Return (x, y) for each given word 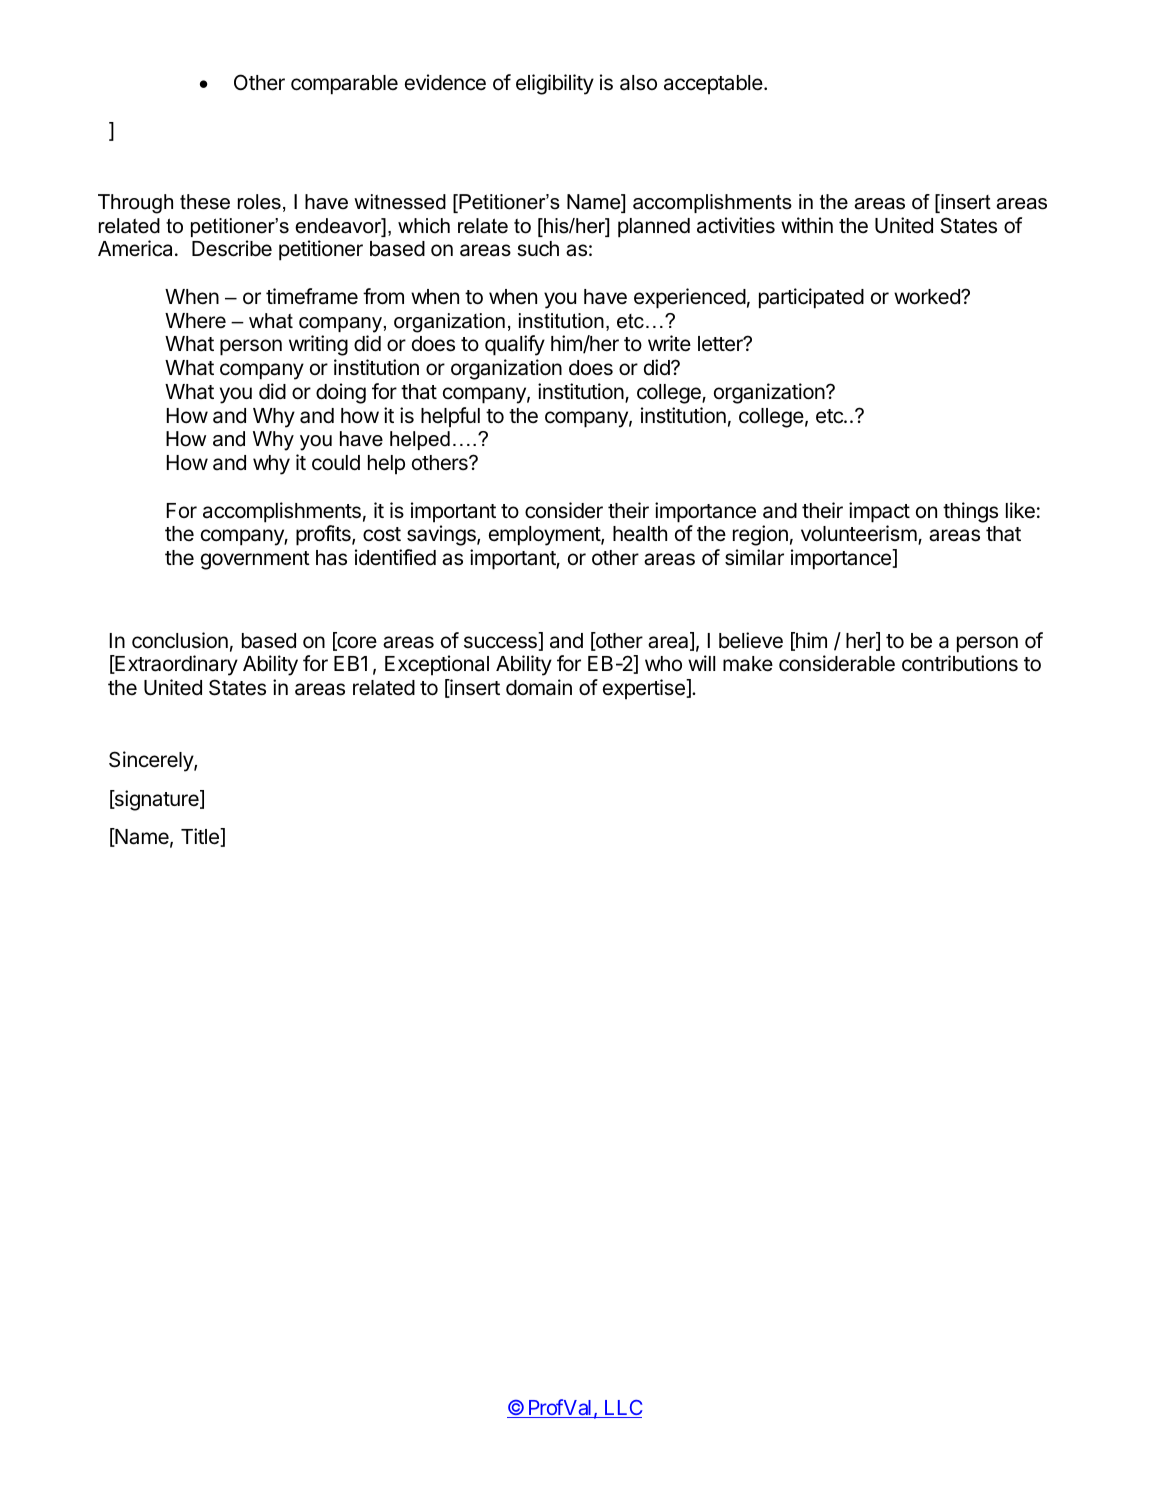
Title (201, 837)
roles (259, 202)
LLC (621, 1409)
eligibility (555, 84)
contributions (960, 663)
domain (539, 687)
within (807, 225)
